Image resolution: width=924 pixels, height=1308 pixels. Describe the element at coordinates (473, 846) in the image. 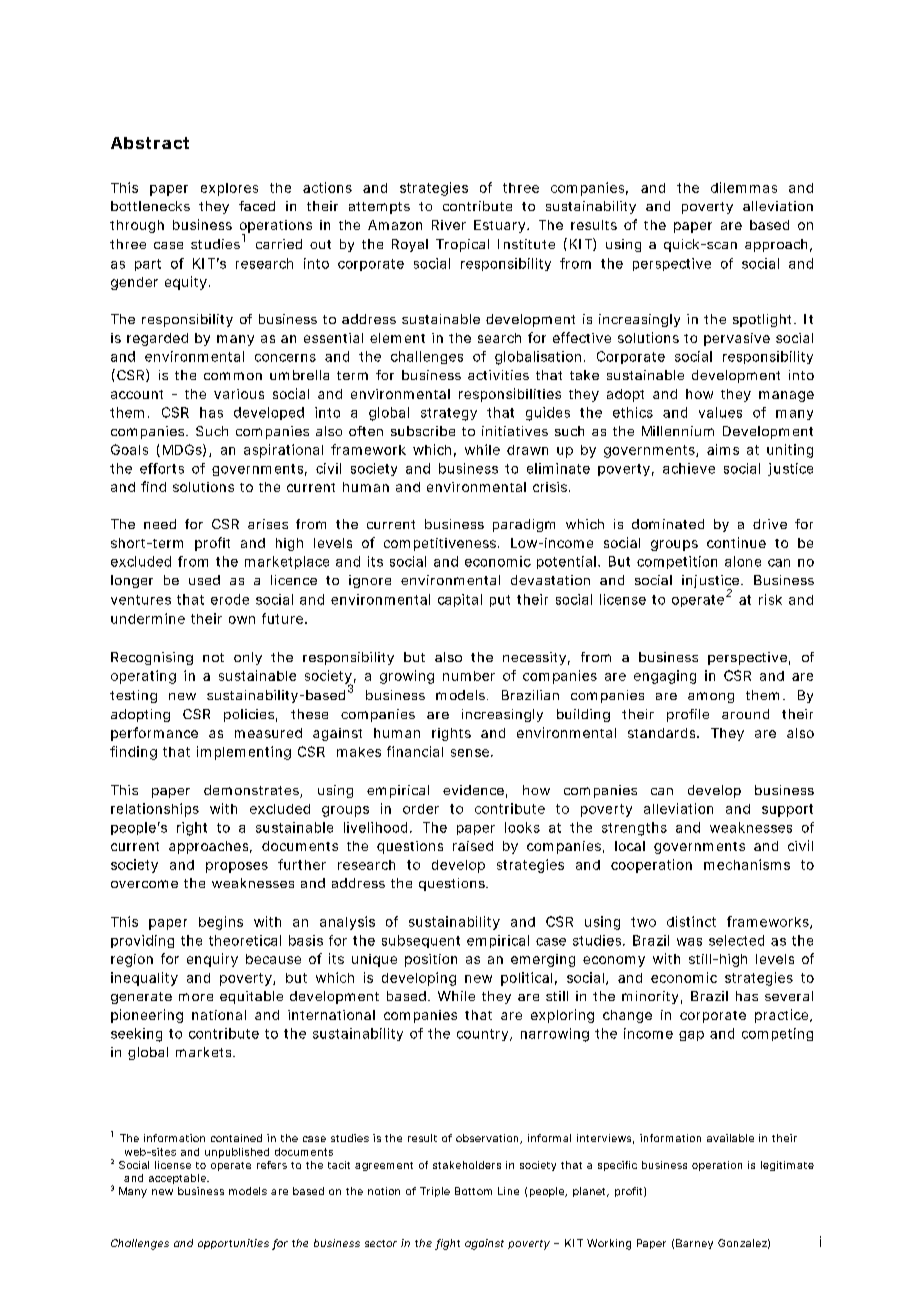

I see `raised` at that location.
